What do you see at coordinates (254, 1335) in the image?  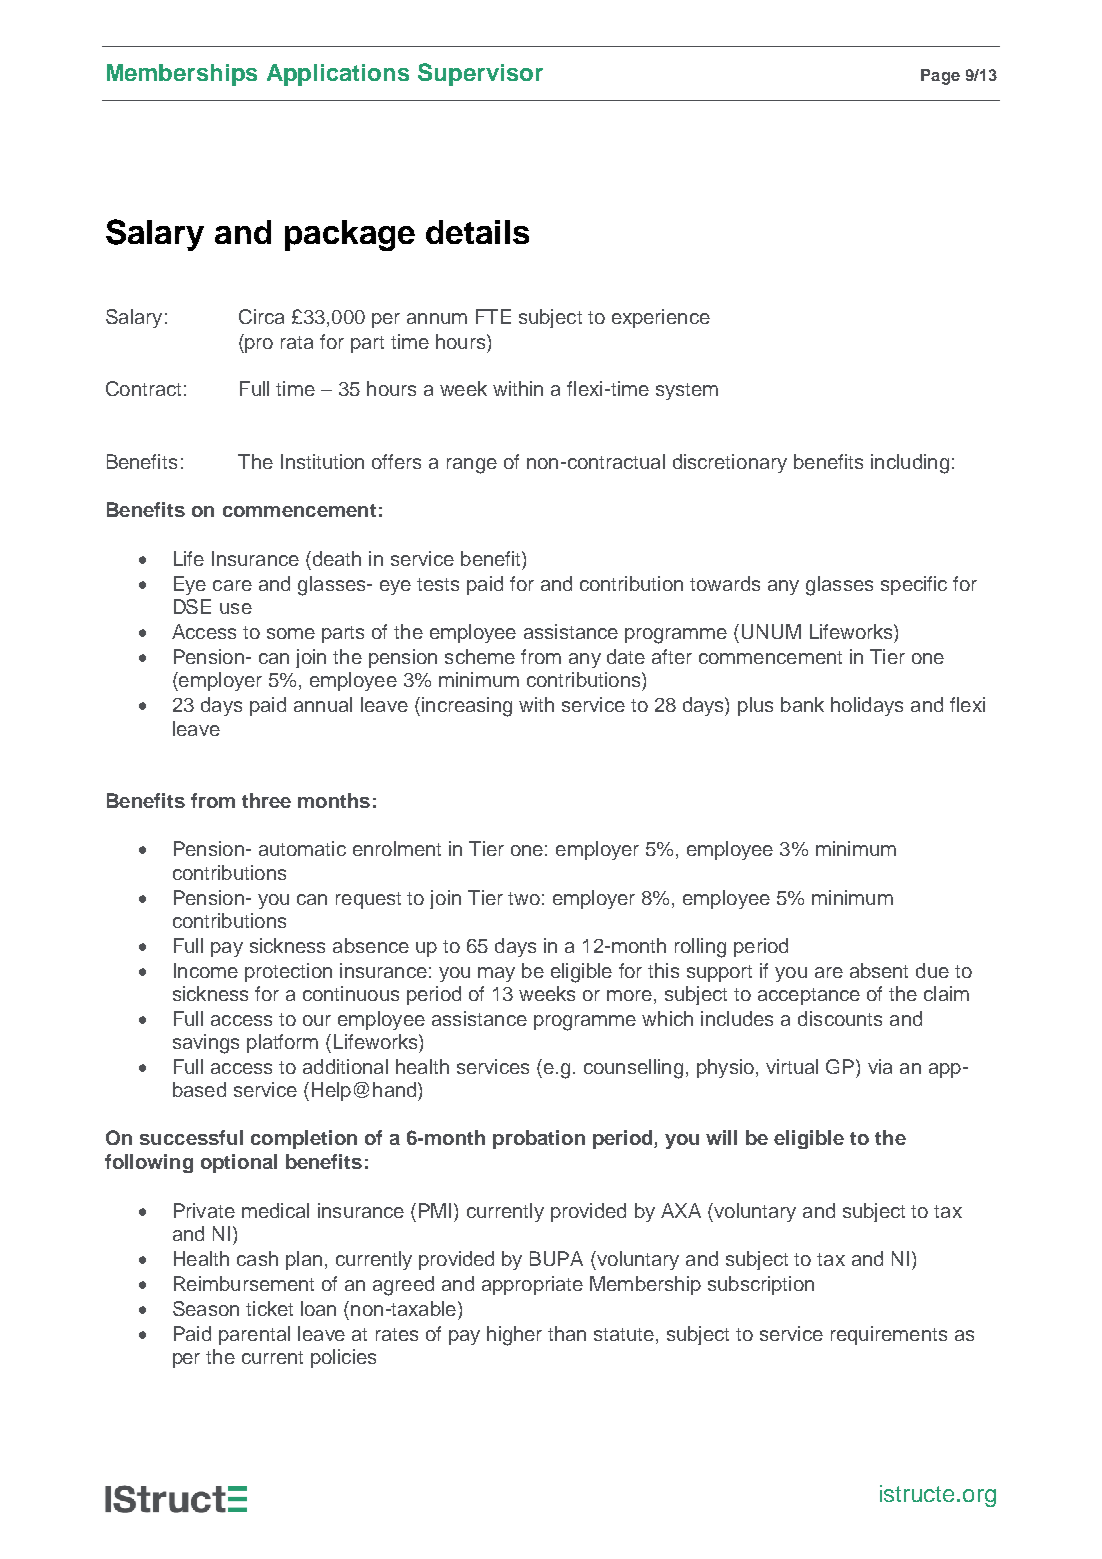 I see `parental` at bounding box center [254, 1335].
